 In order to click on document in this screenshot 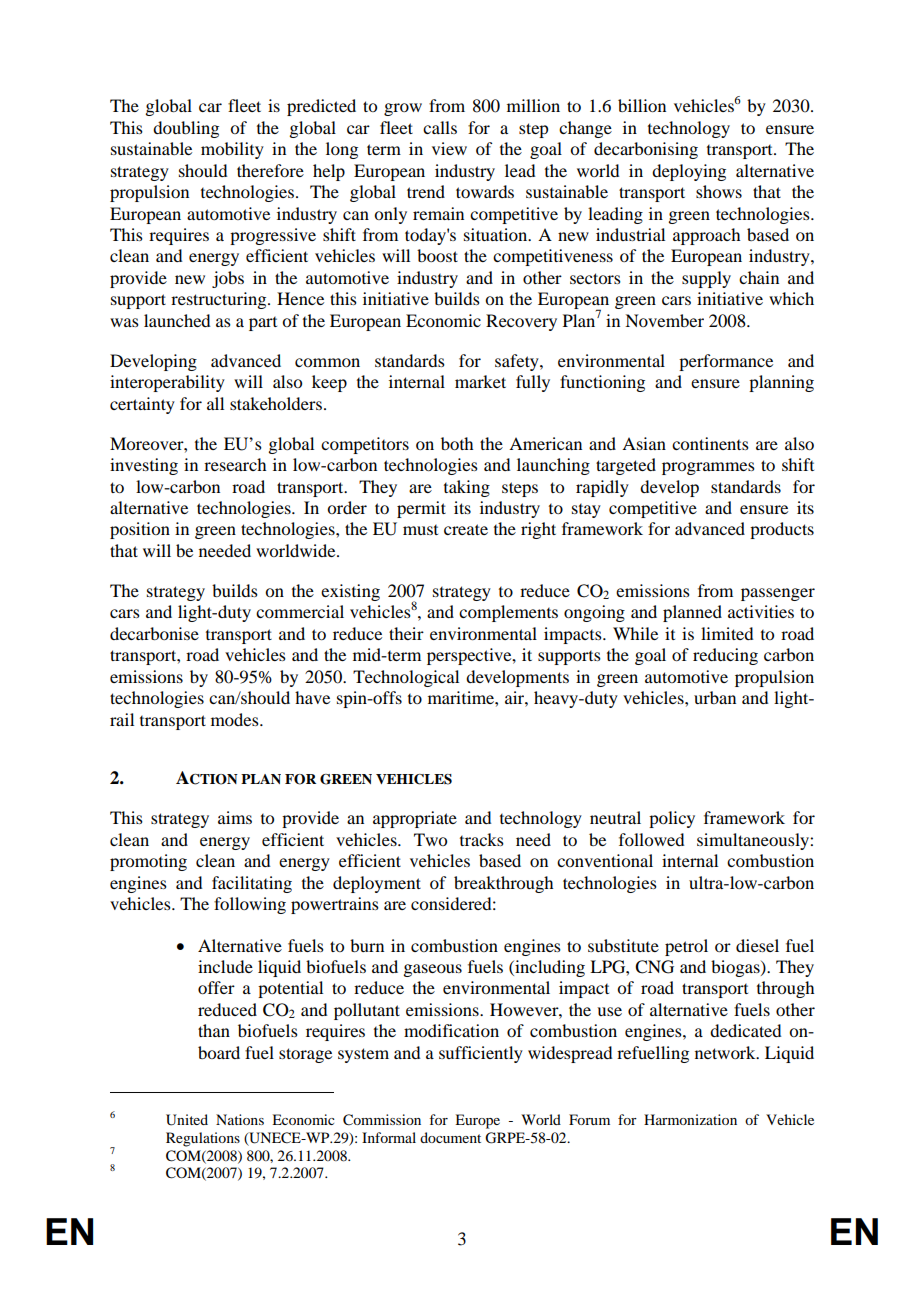, I will do `click(450, 1137)`.
